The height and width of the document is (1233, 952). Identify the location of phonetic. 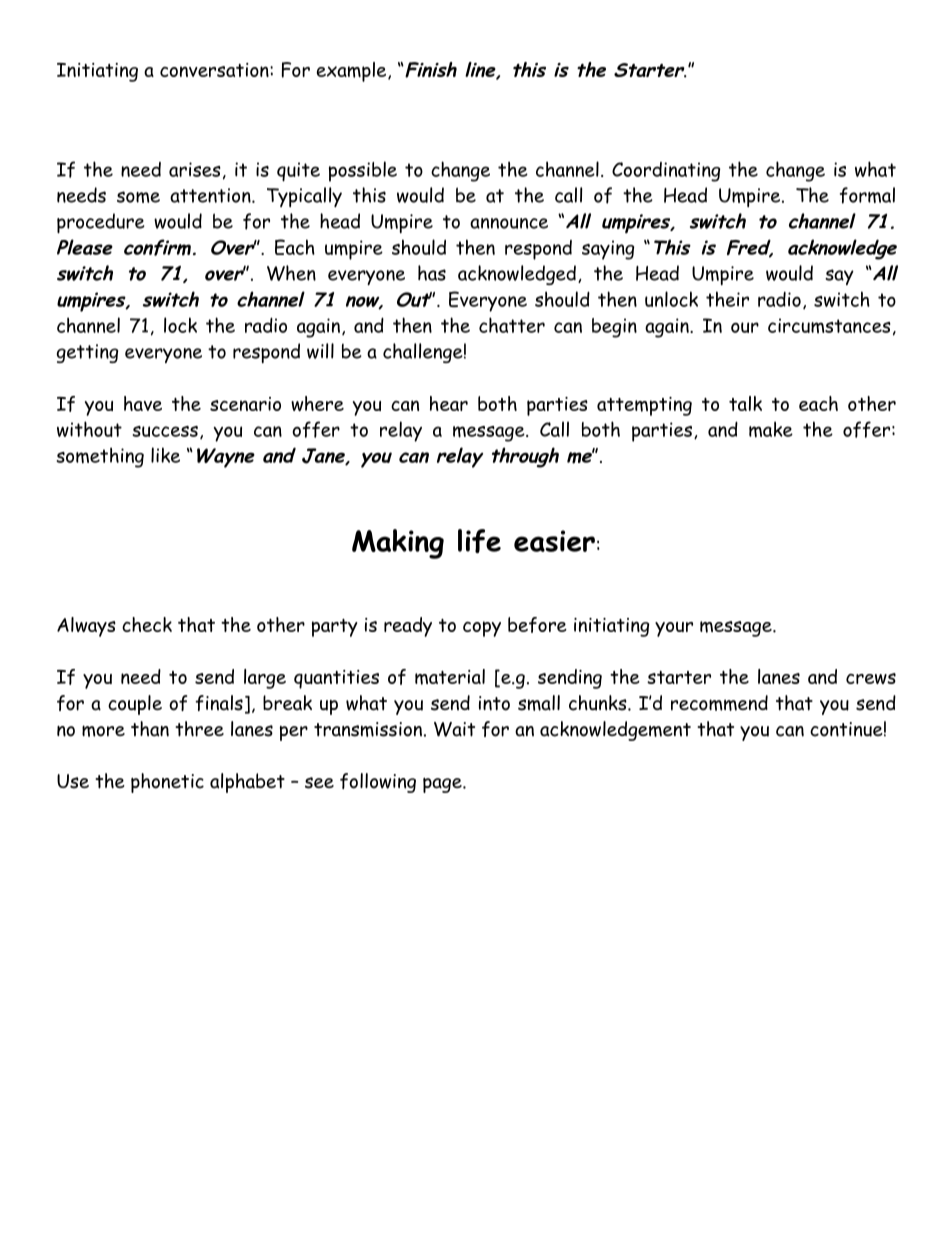
(167, 783).
